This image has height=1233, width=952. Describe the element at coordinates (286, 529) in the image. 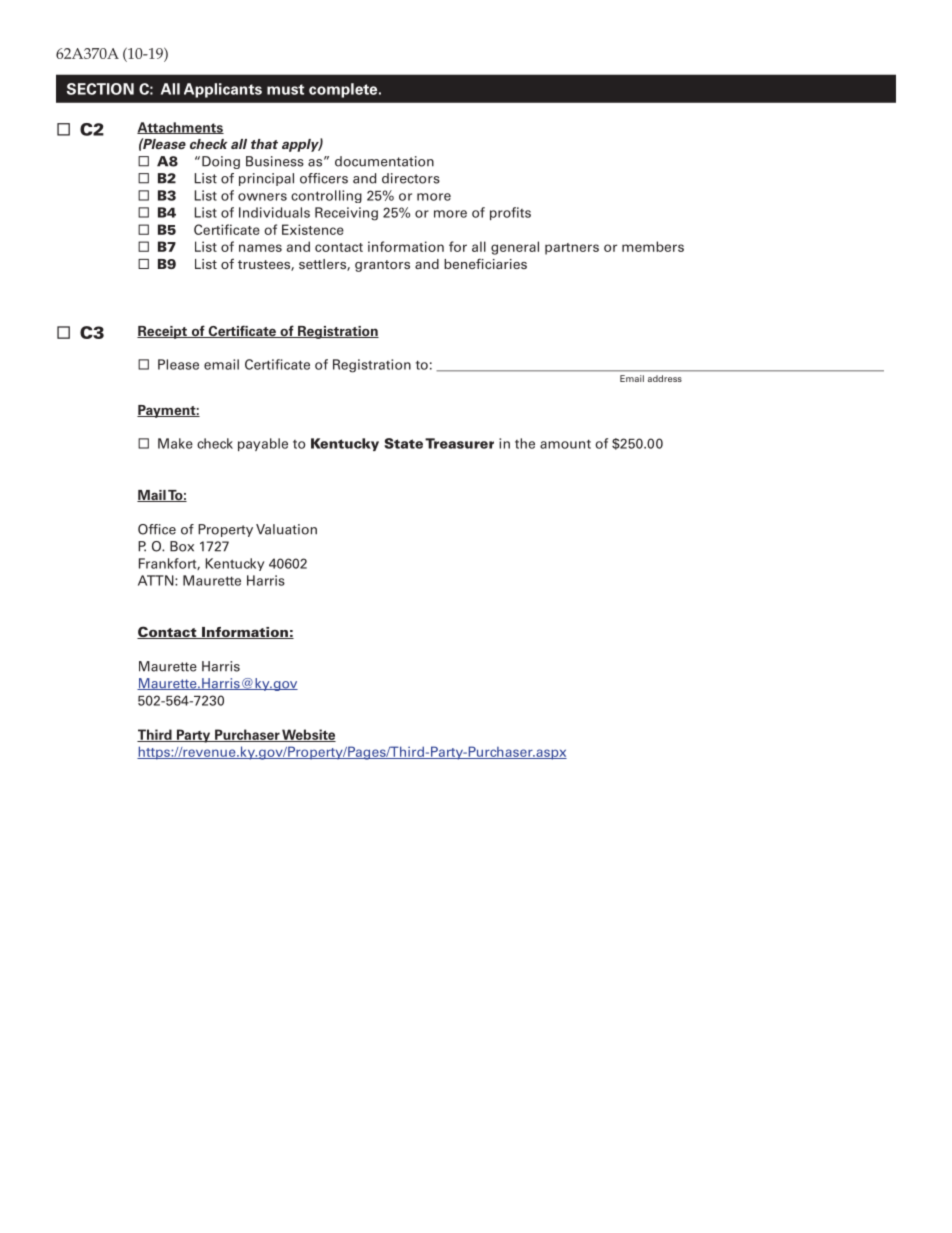

I see `Valuation` at that location.
